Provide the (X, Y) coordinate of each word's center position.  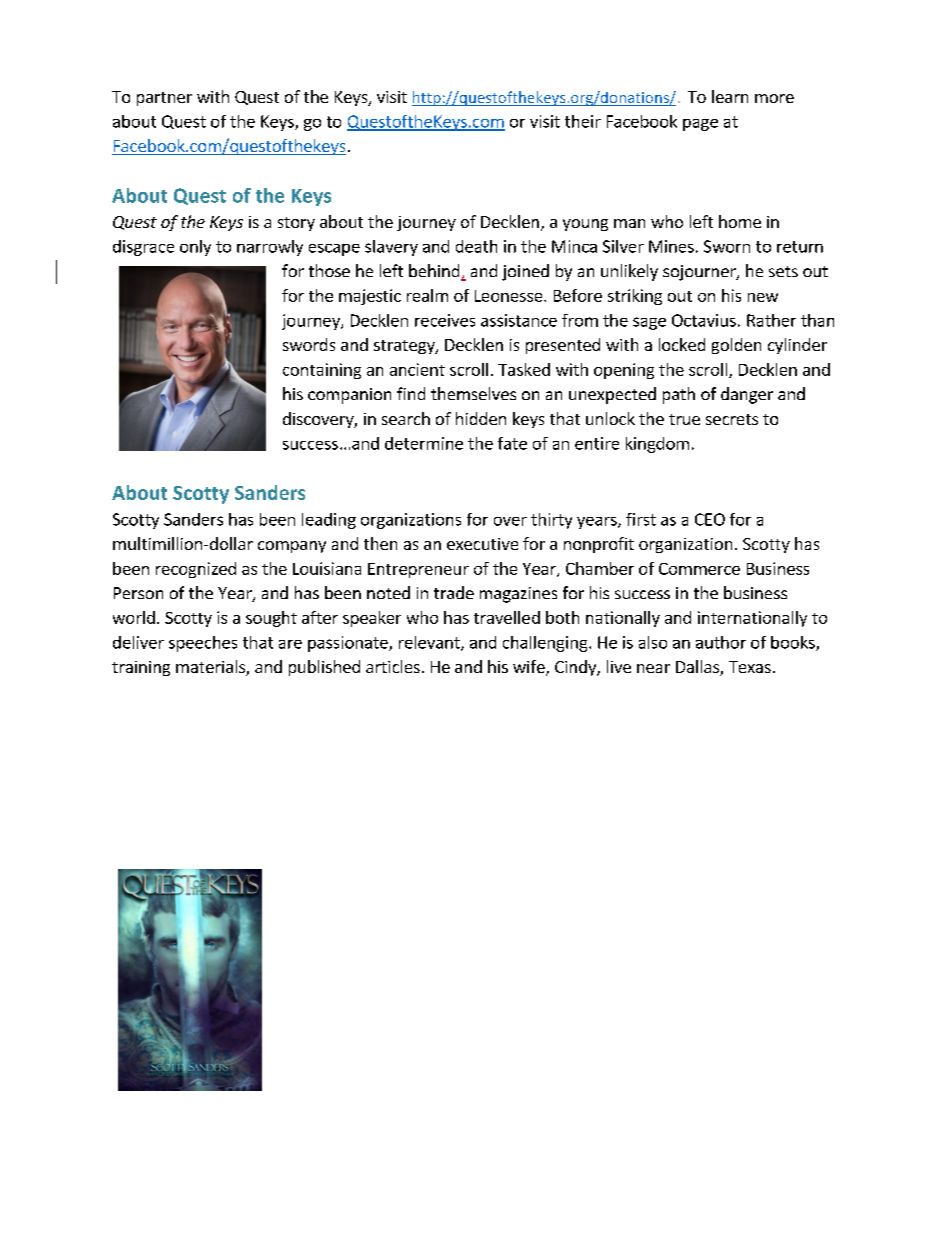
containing (322, 371)
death (476, 246)
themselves (473, 393)
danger (747, 395)
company (292, 547)
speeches (203, 644)
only (195, 248)
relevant (430, 643)
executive (482, 544)
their (583, 121)
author (721, 642)
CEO (710, 519)
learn (730, 96)
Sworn (727, 246)
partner (164, 99)
